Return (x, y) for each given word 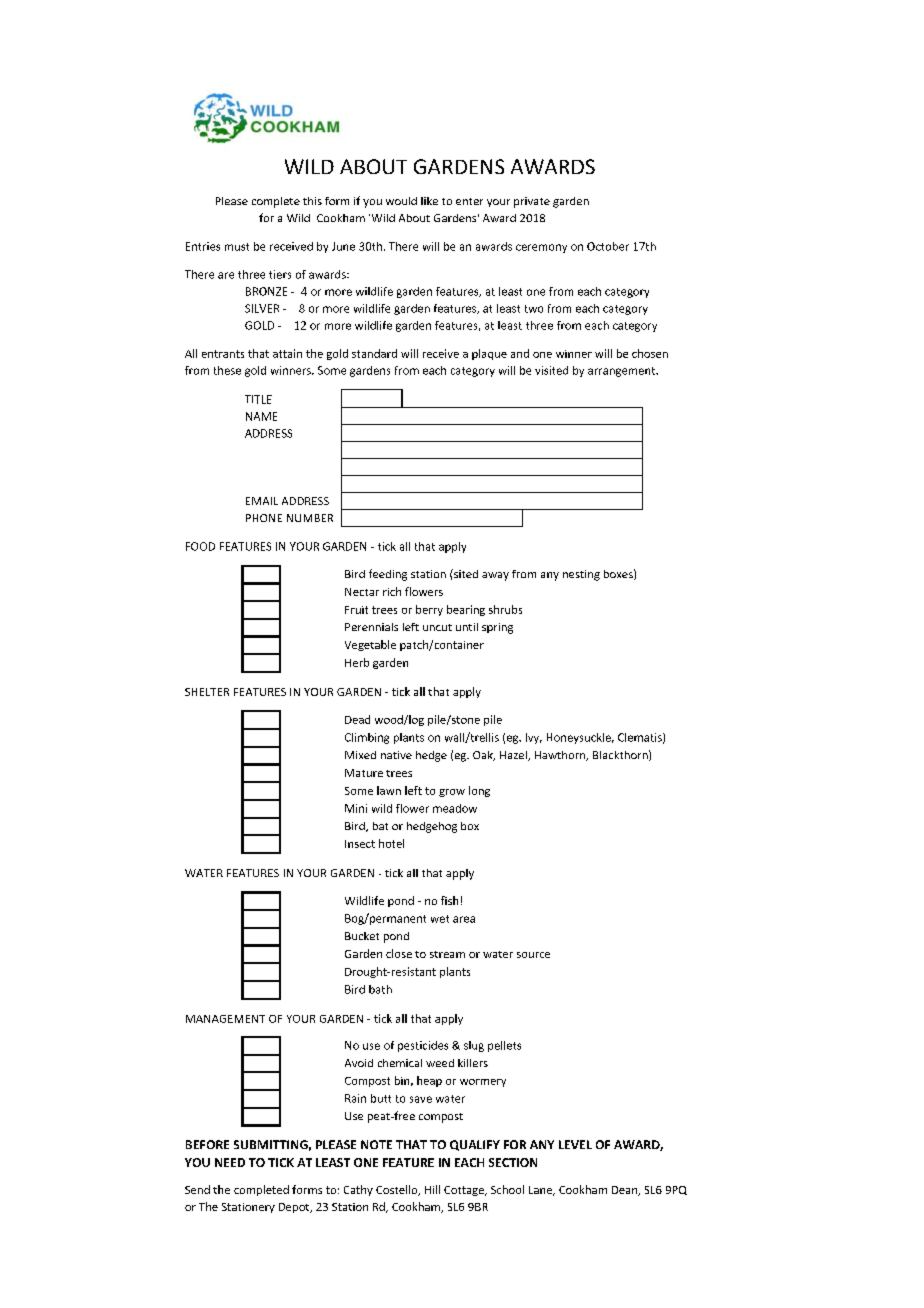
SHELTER (207, 692)
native (396, 755)
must (237, 247)
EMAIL (262, 501)
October (608, 246)
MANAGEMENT (225, 1019)
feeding (388, 575)
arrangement (622, 372)
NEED (230, 1162)
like (429, 201)
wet (440, 919)
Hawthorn (561, 756)
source (533, 955)
